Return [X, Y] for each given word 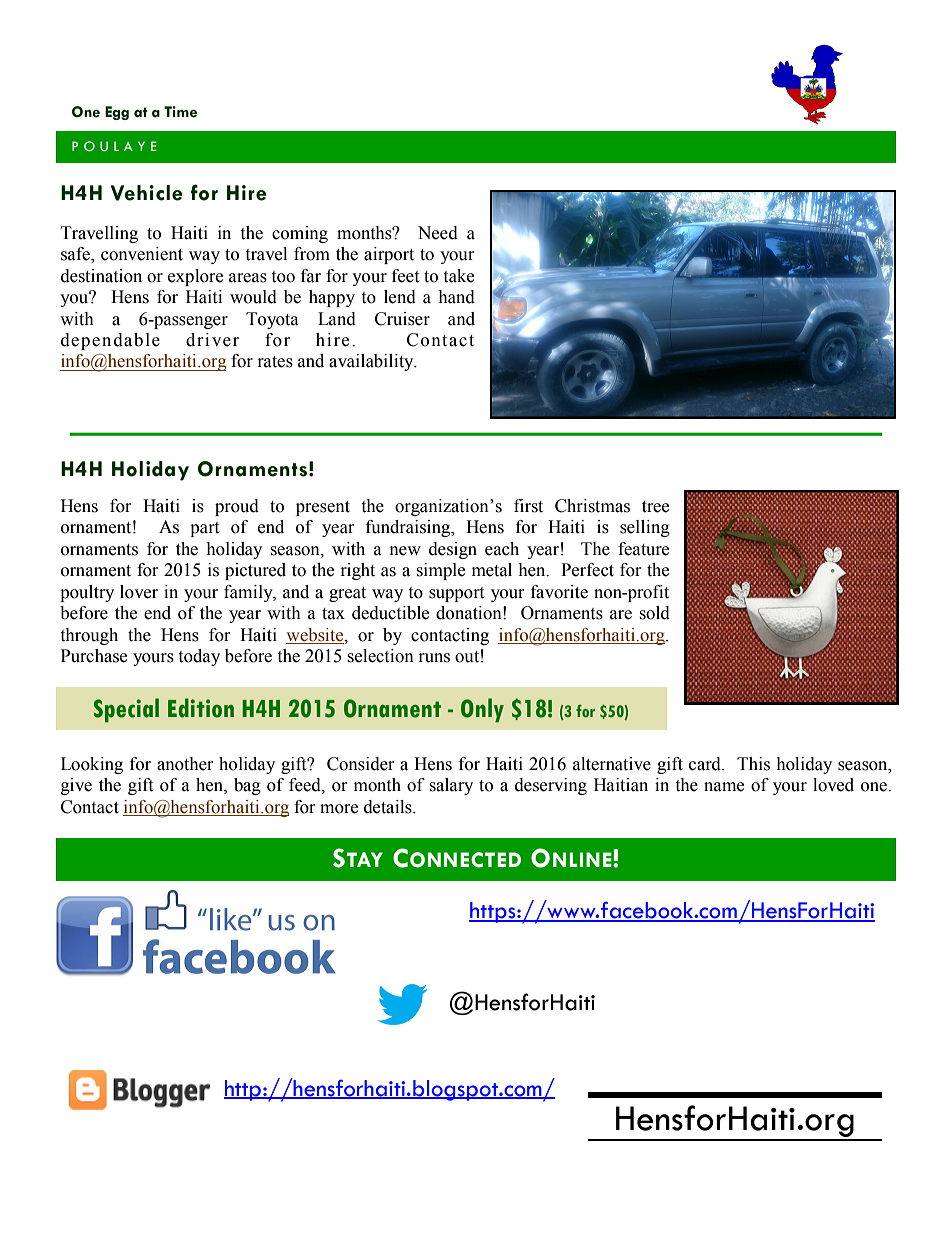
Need [438, 233]
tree [655, 507]
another [185, 764]
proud [237, 507]
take [458, 276]
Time [180, 112]
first [528, 506]
